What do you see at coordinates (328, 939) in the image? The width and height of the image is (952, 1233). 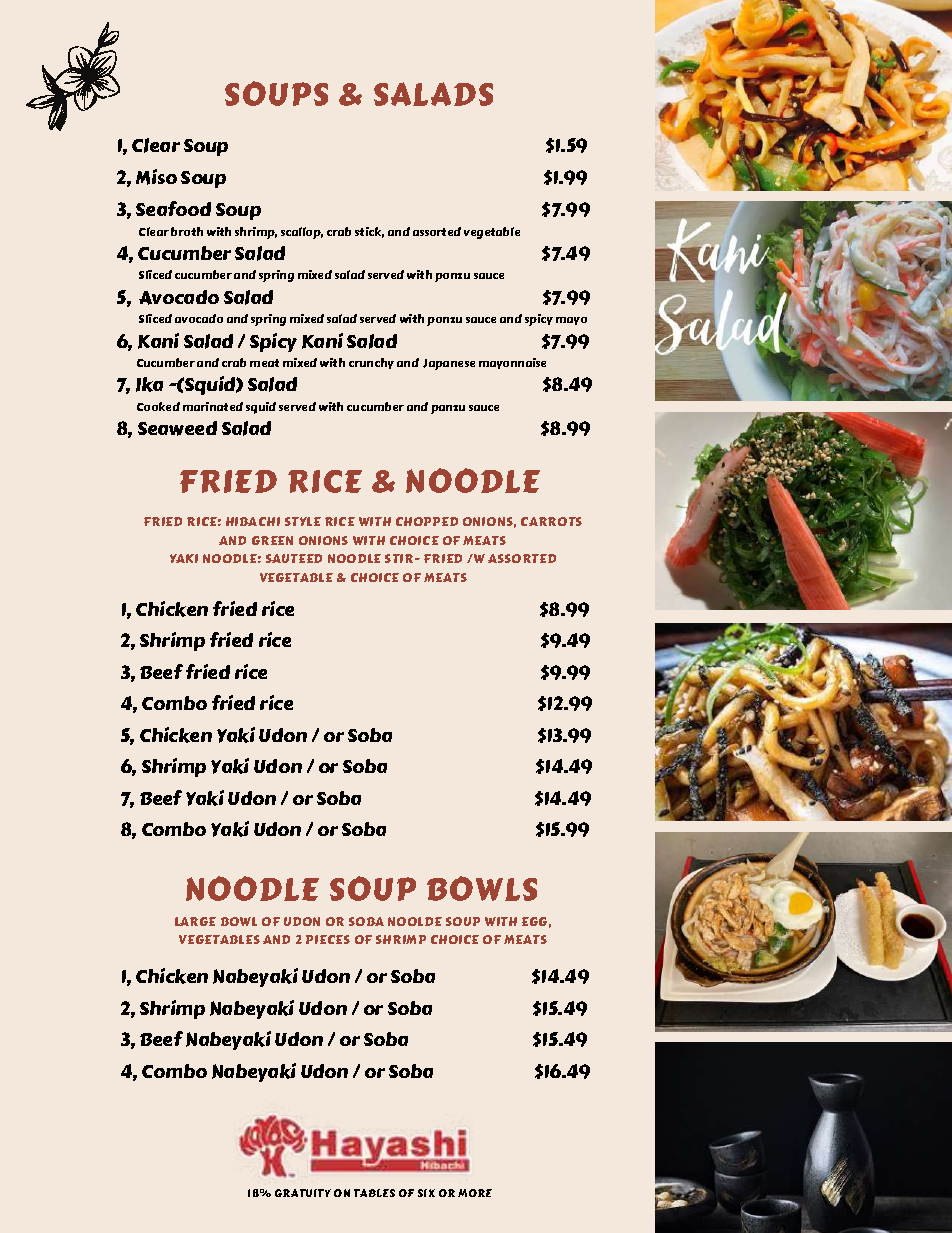 I see `PIECES` at bounding box center [328, 939].
